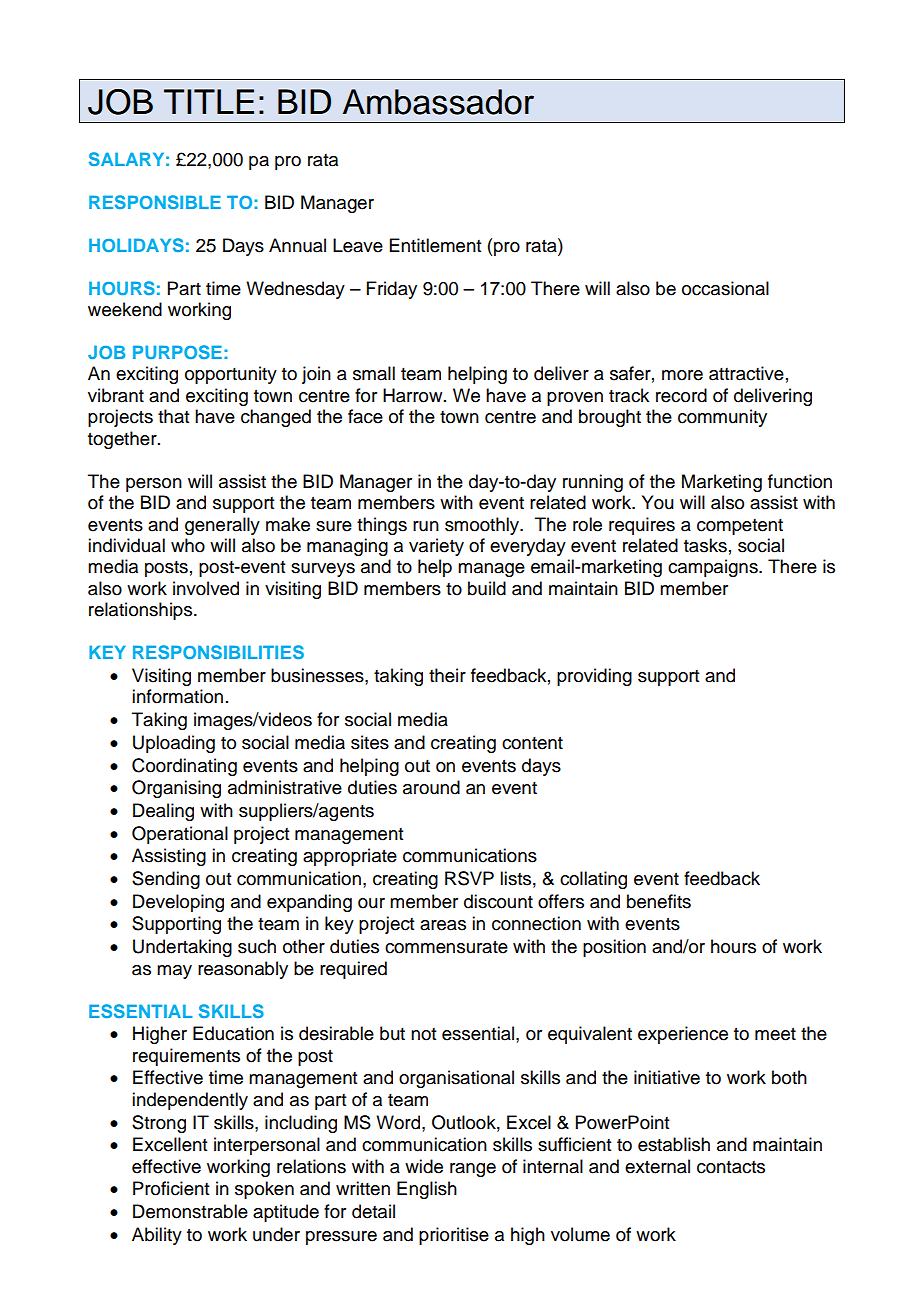  What do you see at coordinates (190, 1211) in the page?
I see `Demonstrable` at bounding box center [190, 1211].
